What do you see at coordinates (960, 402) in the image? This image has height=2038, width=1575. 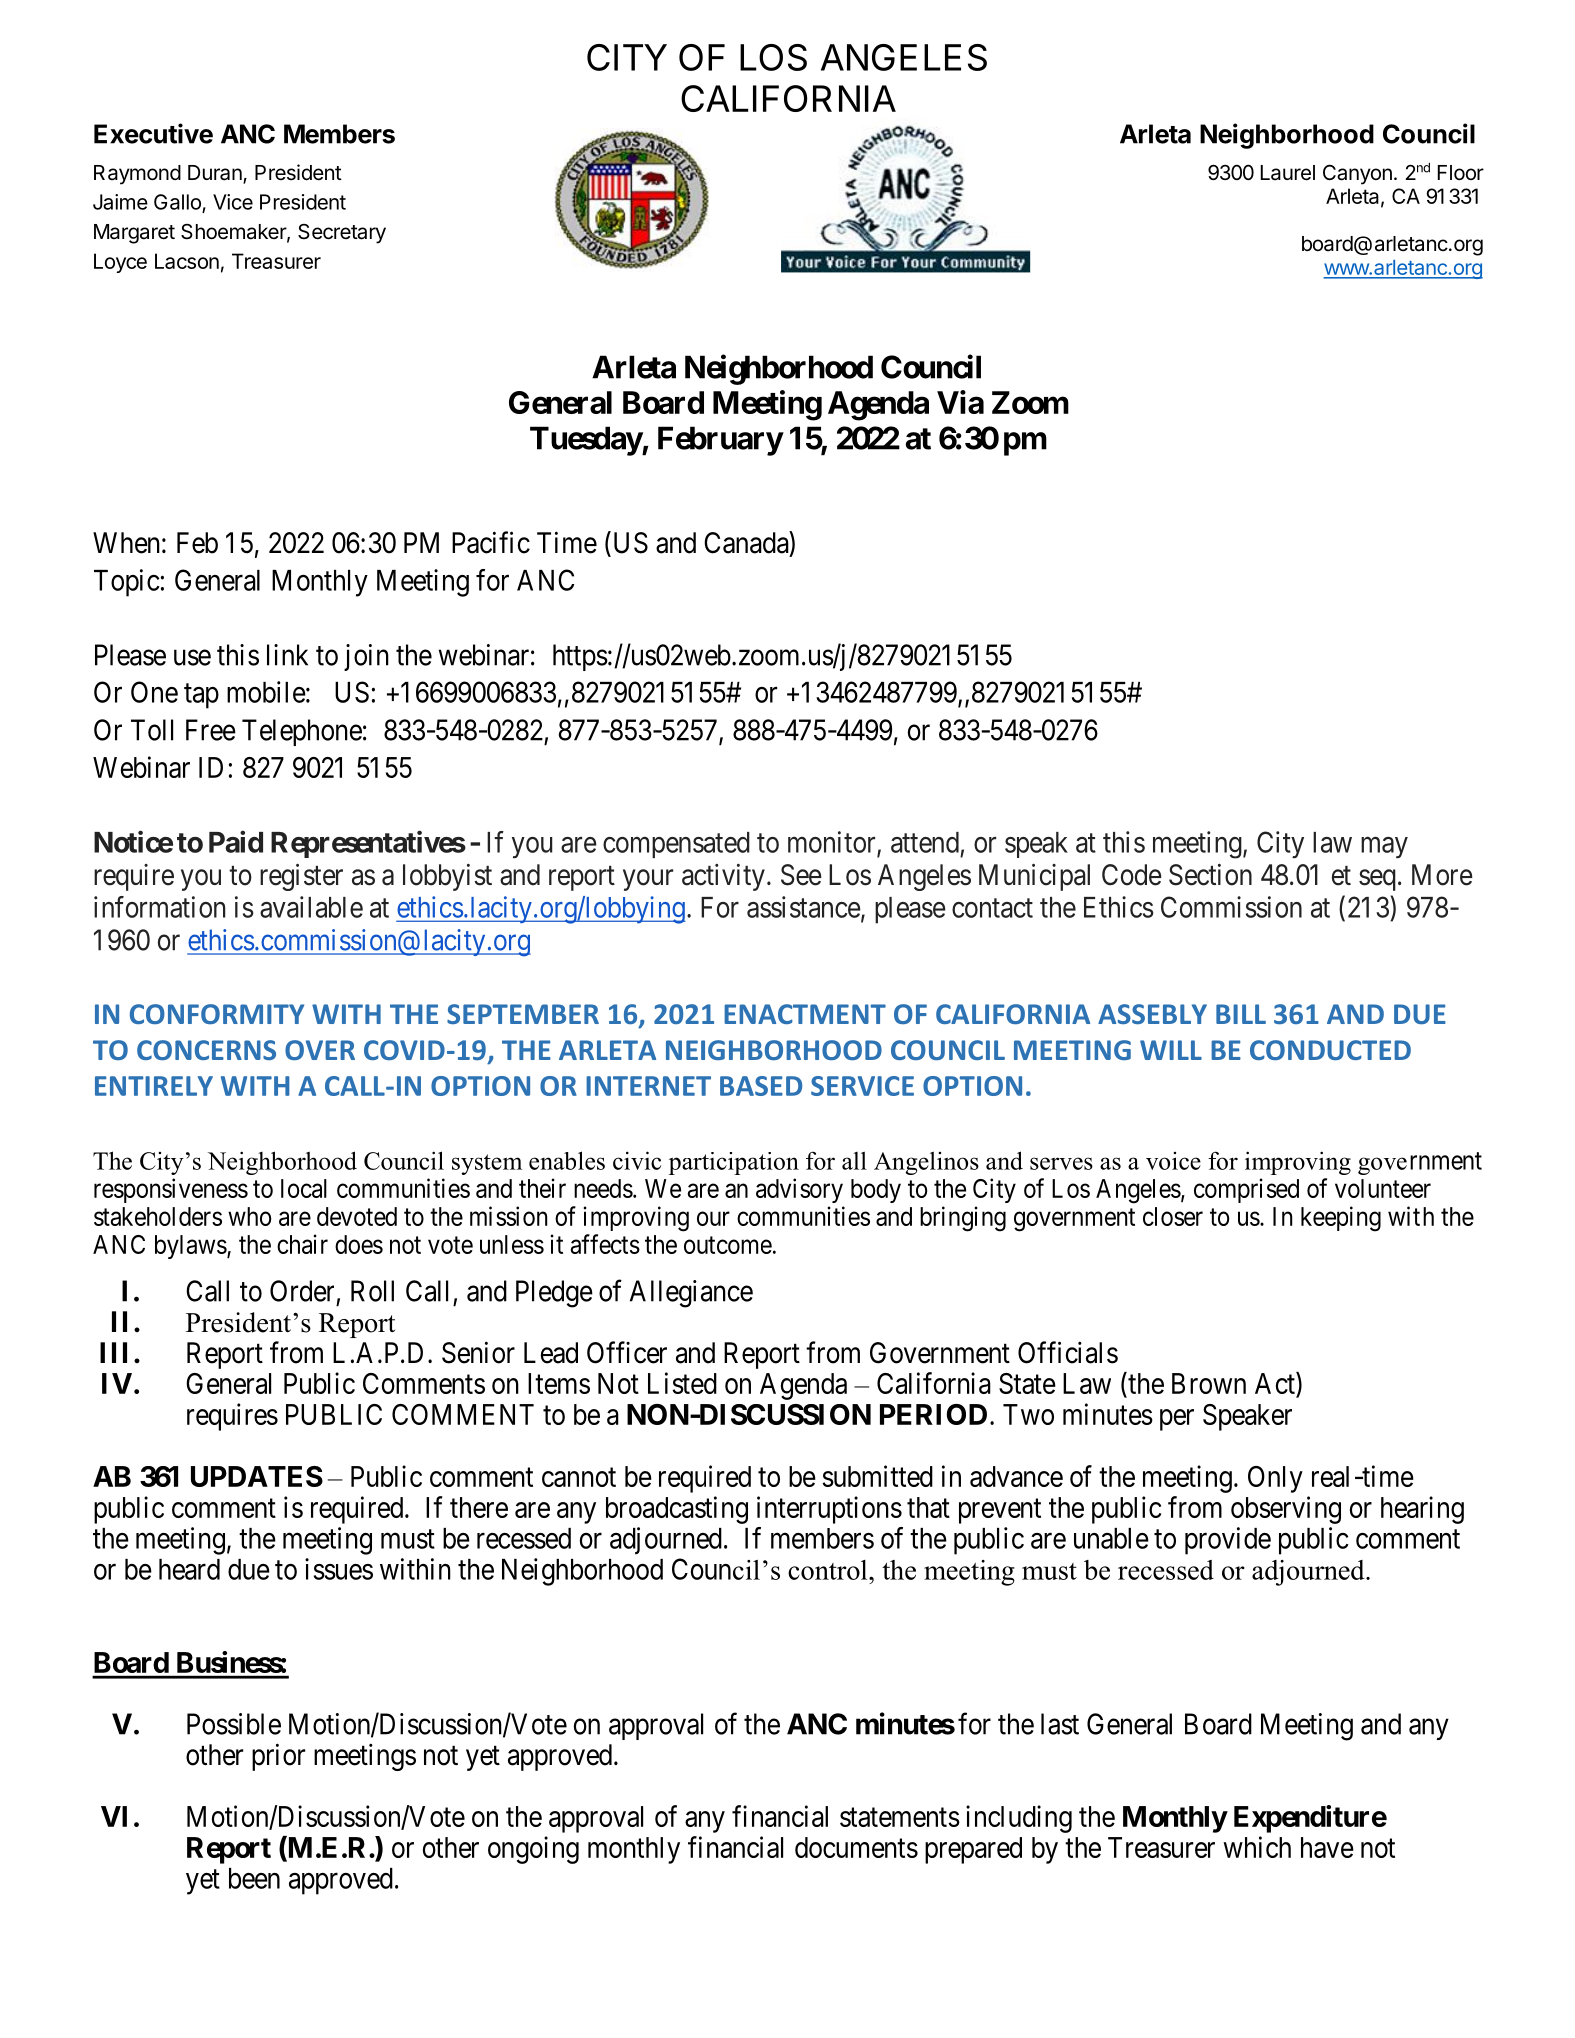 I see `Via` at bounding box center [960, 402].
